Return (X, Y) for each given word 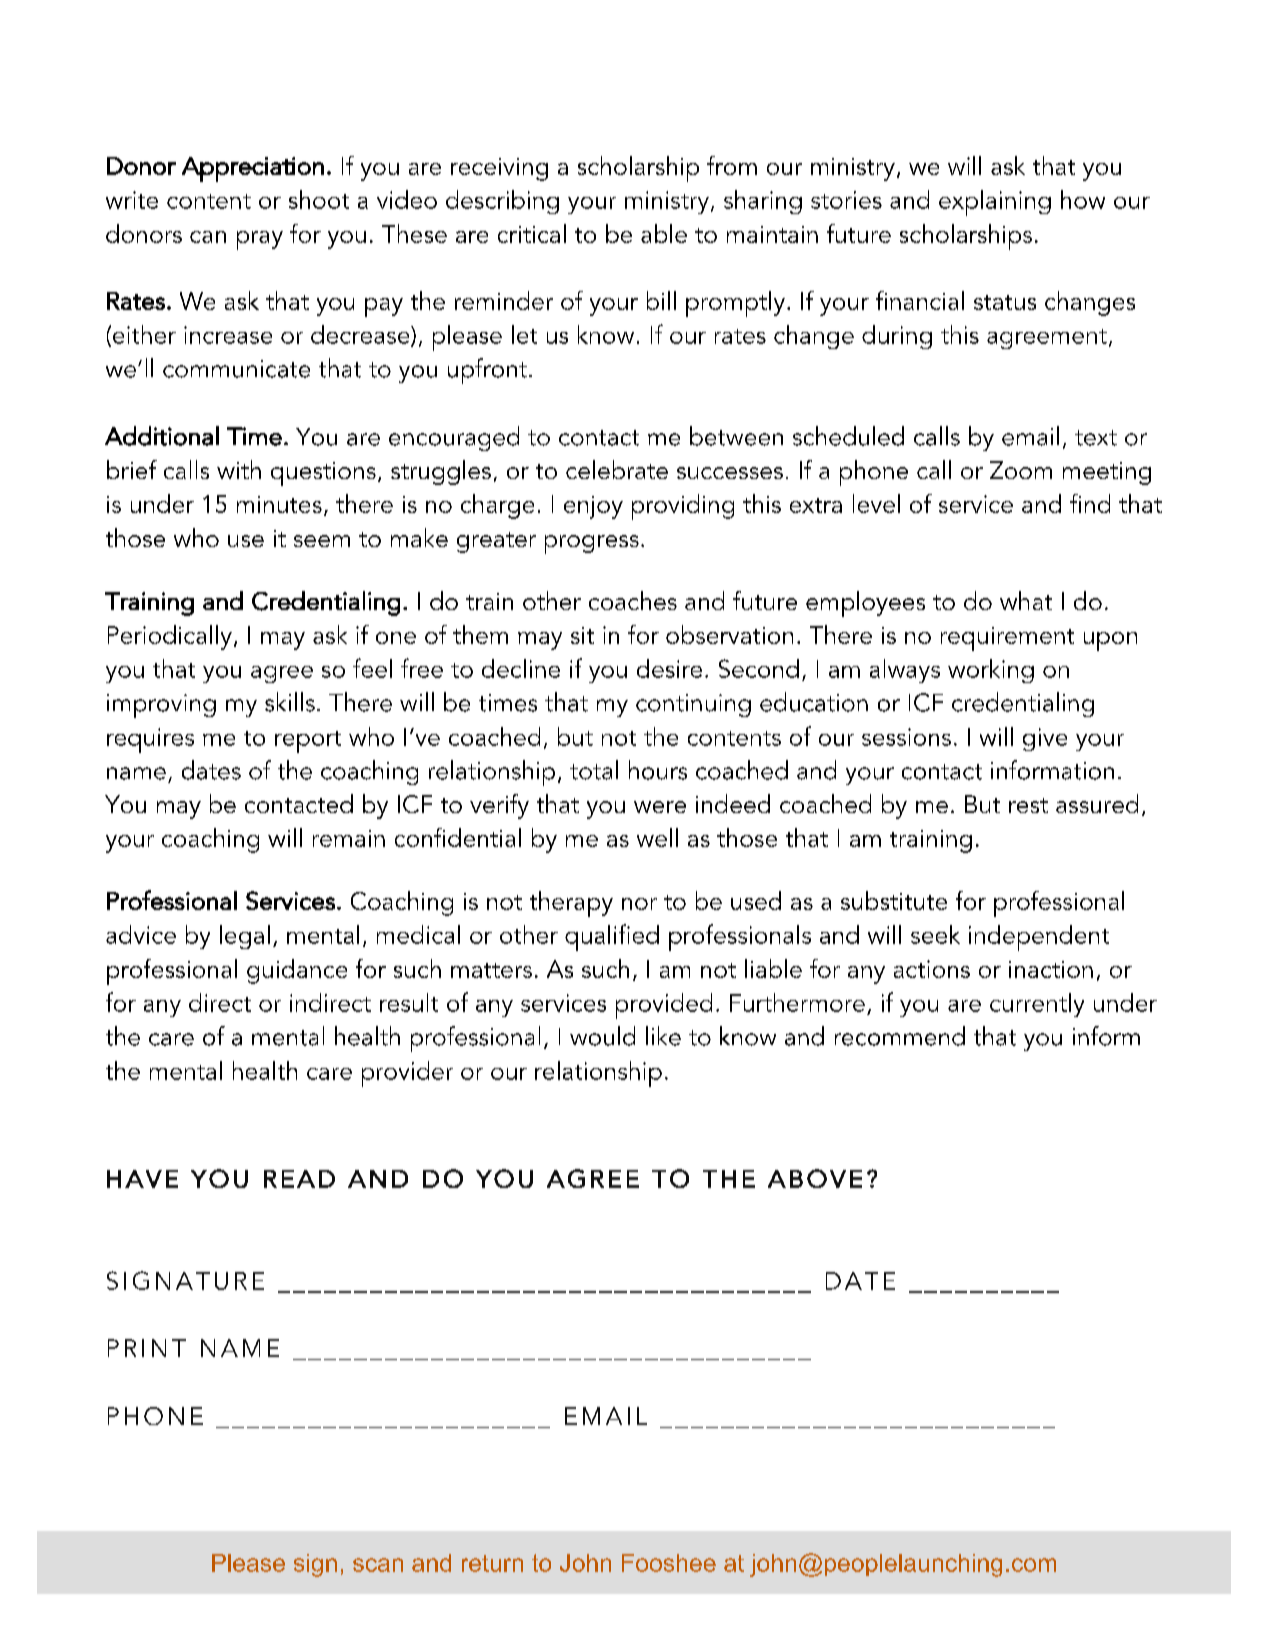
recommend (900, 1036)
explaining (995, 203)
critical (532, 233)
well (657, 837)
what (1026, 600)
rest (1028, 805)
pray (260, 240)
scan (378, 1565)
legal (245, 937)
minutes (279, 504)
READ (299, 1179)
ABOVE (815, 1178)
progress (592, 544)
